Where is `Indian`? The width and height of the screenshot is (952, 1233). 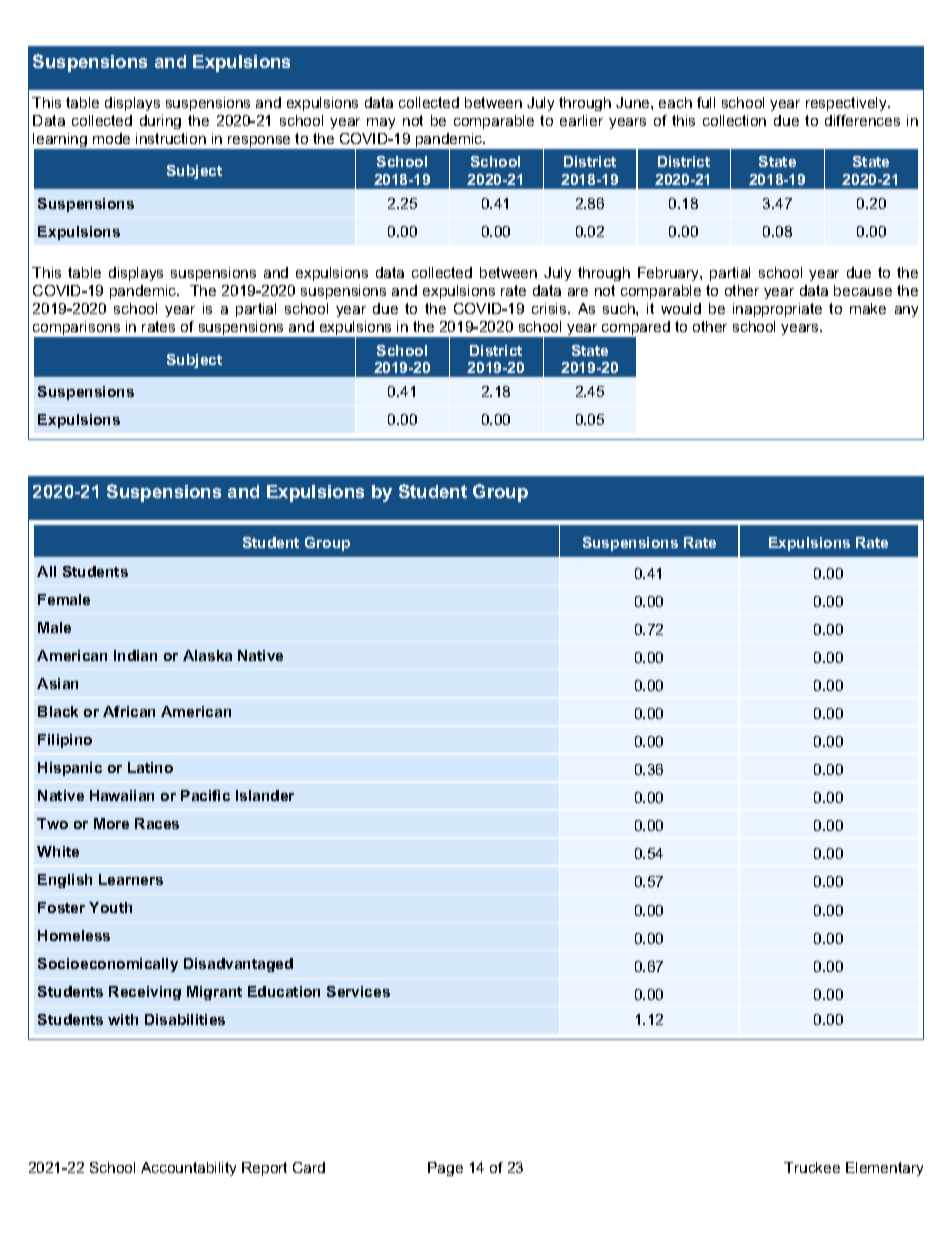 Indian is located at coordinates (135, 655).
